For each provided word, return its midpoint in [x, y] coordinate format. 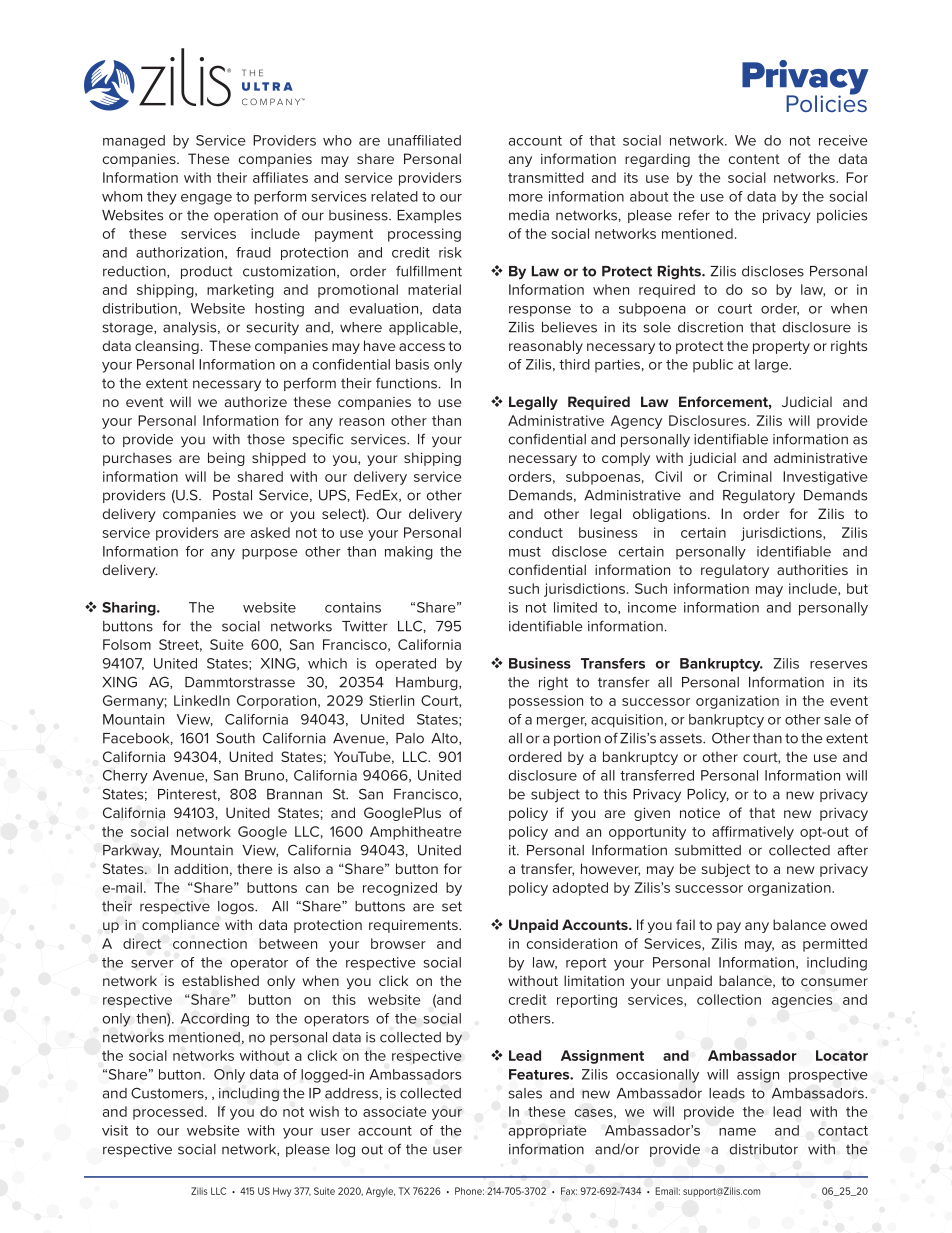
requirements [414, 926]
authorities [812, 569]
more [526, 198]
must [525, 552]
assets [682, 738]
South [235, 738]
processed [168, 1113]
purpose [270, 554]
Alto [445, 739]
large [772, 366]
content [754, 159]
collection [729, 999]
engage [206, 199]
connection [210, 943]
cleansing [167, 347]
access [422, 347]
